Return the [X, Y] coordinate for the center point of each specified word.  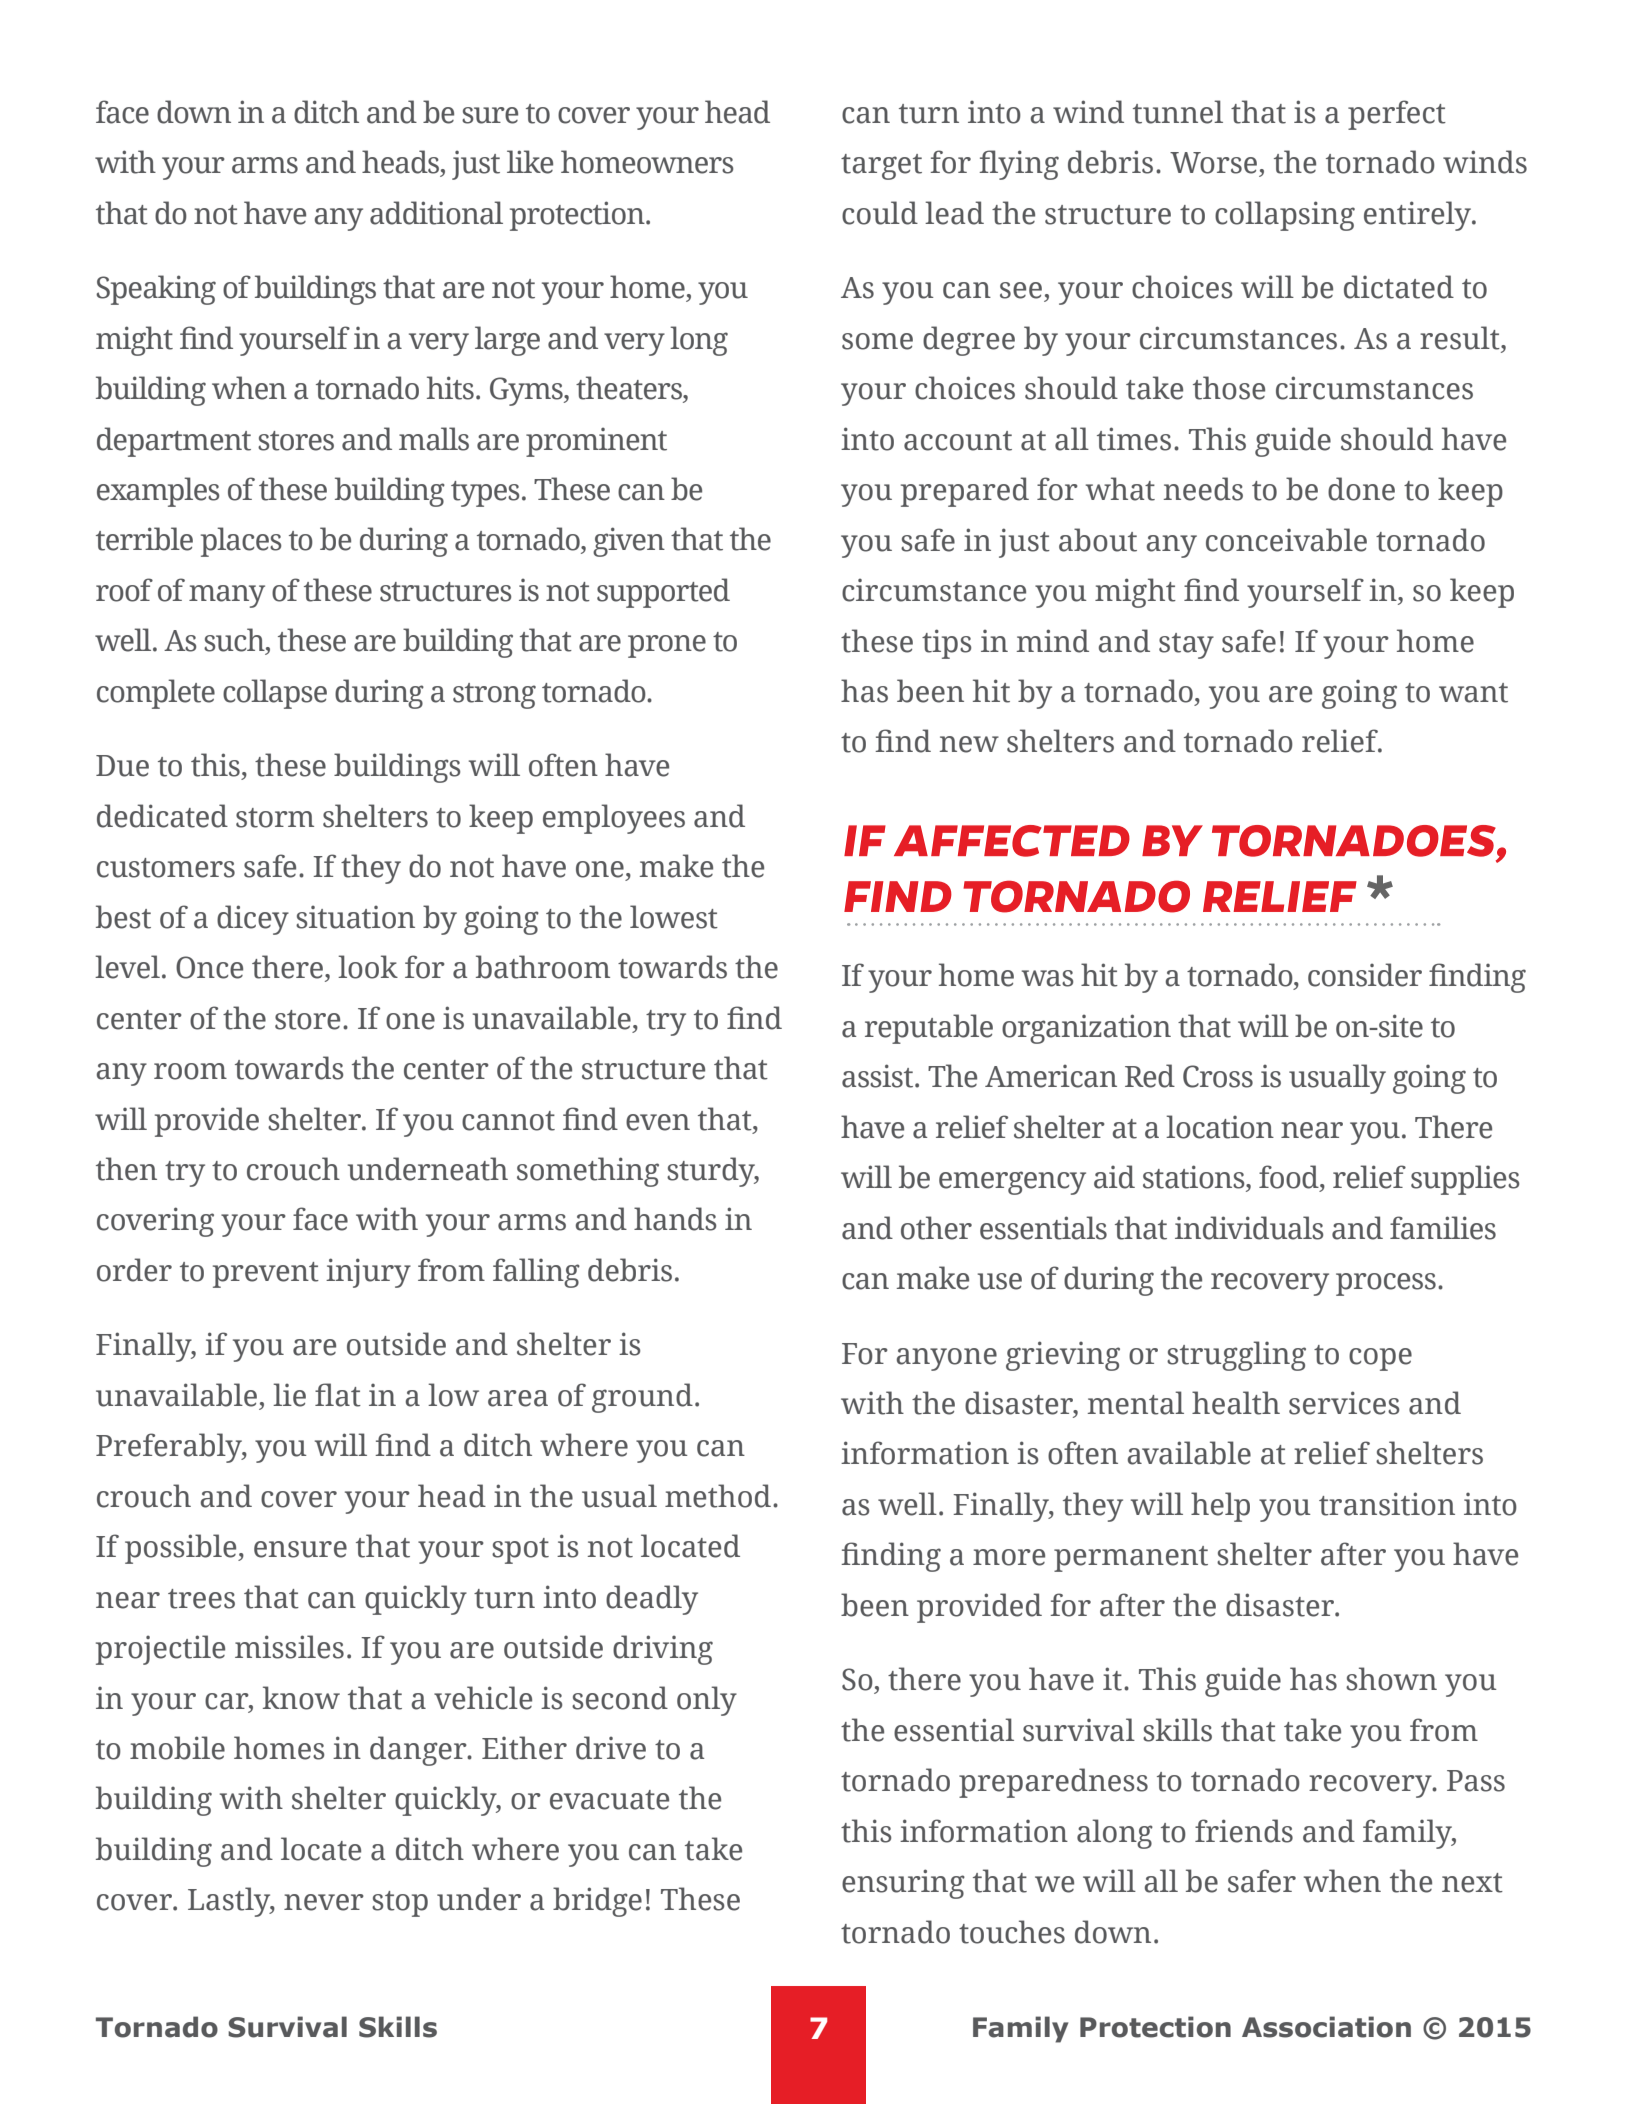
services [1344, 1403]
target [881, 167]
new [969, 744]
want [1473, 693]
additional [436, 213]
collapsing [1285, 216]
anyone [947, 1359]
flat [338, 1395]
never [324, 1902]
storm [275, 818]
